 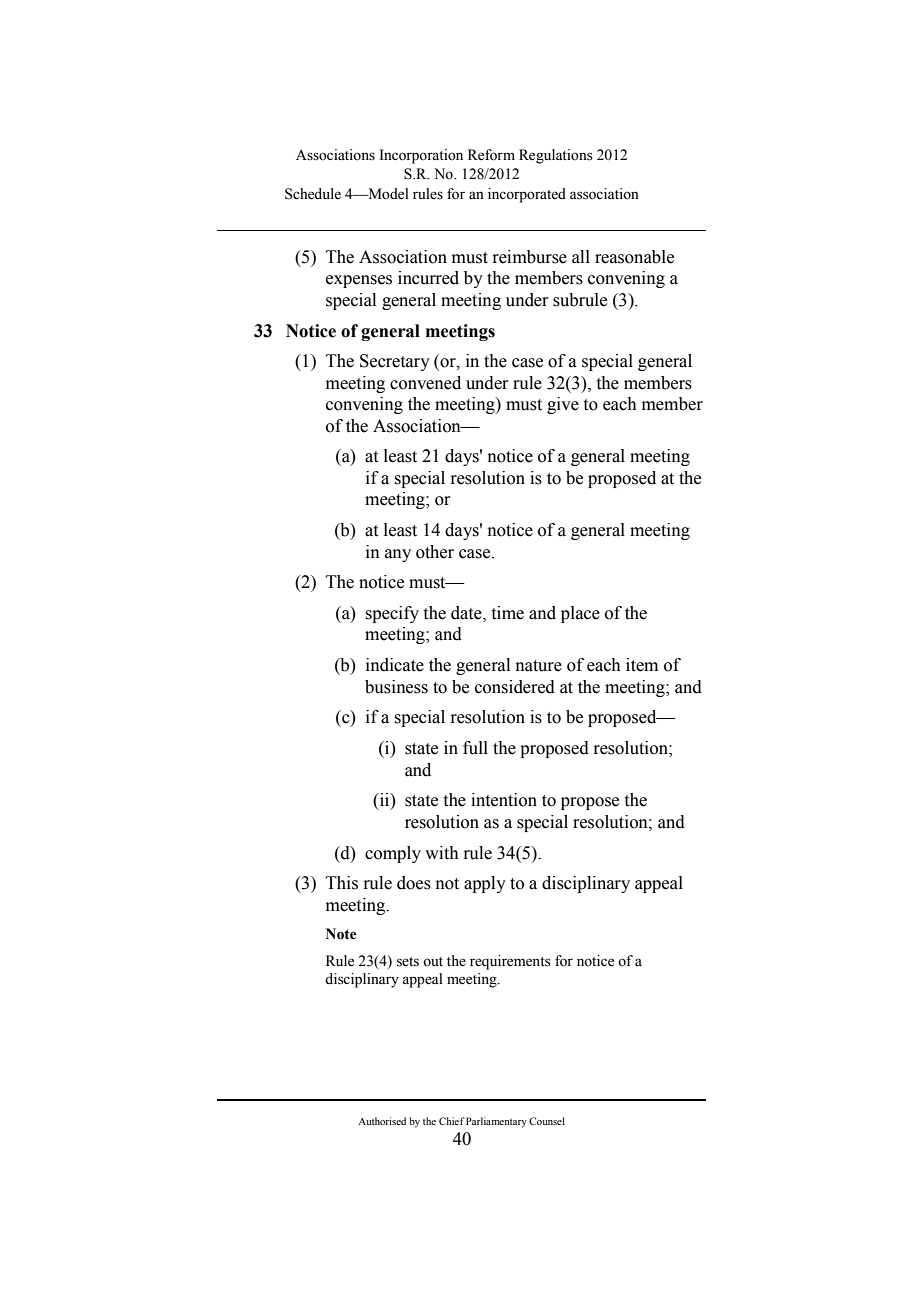 What do you see at coordinates (382, 1121) in the screenshot?
I see `Authorised` at bounding box center [382, 1121].
